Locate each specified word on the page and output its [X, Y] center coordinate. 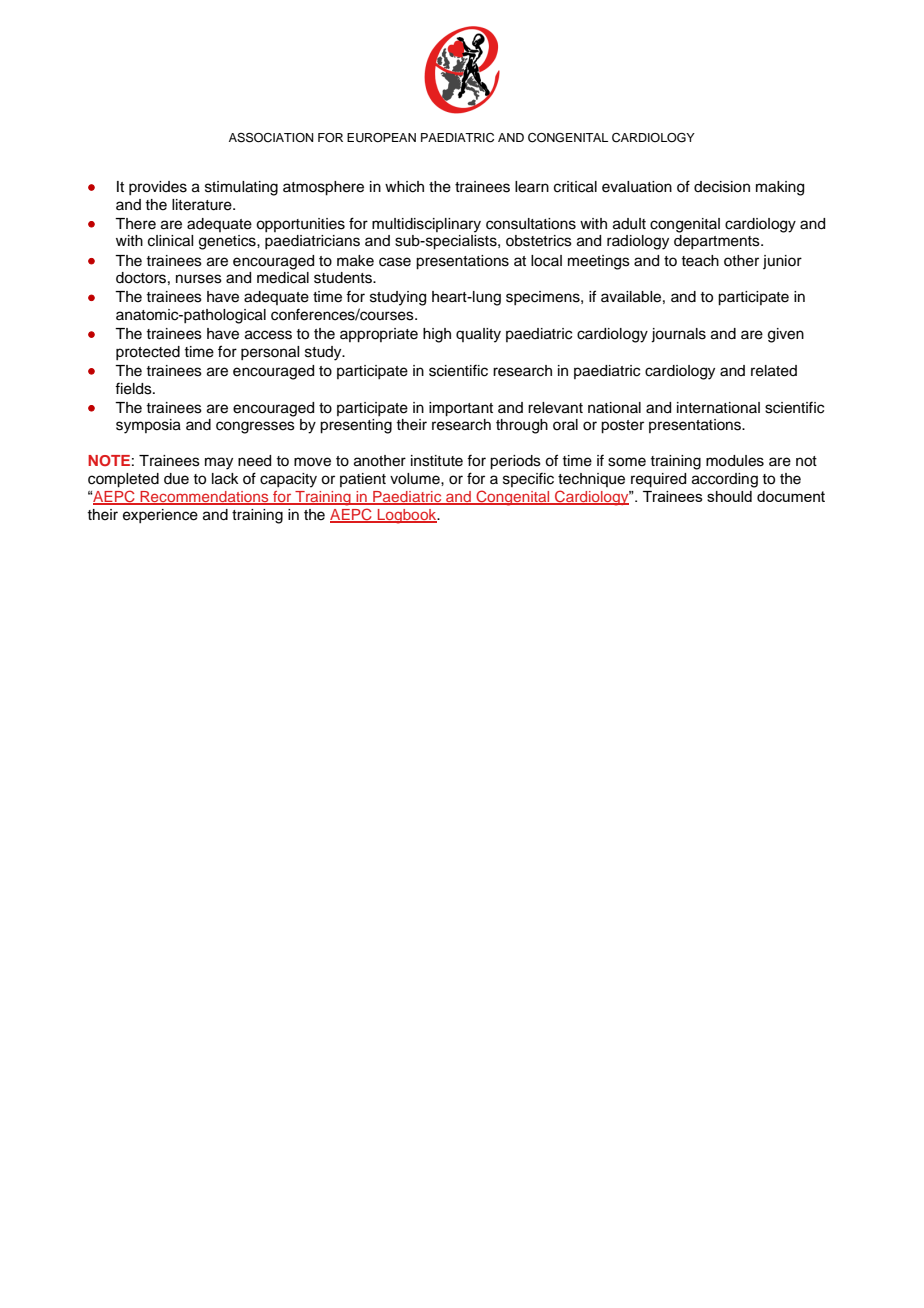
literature [203, 205]
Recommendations [204, 497]
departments [718, 242]
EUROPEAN [381, 138]
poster [622, 427]
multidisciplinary [426, 225]
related [774, 371]
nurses [199, 279]
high [437, 335]
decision [722, 187]
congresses [255, 427]
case [395, 262]
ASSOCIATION [271, 138]
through [522, 426]
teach [700, 261]
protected [148, 353]
